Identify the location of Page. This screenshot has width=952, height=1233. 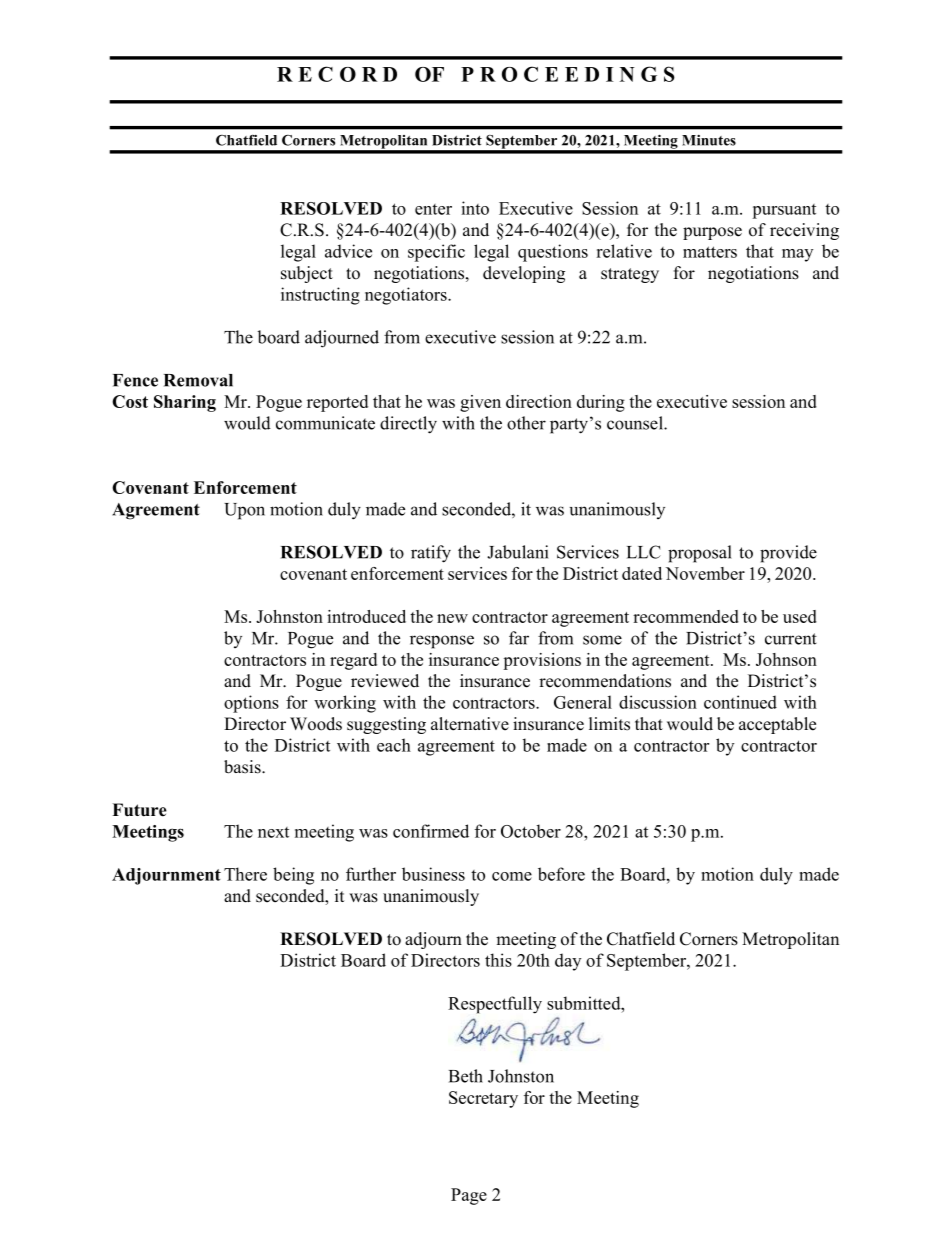
(469, 1196).
